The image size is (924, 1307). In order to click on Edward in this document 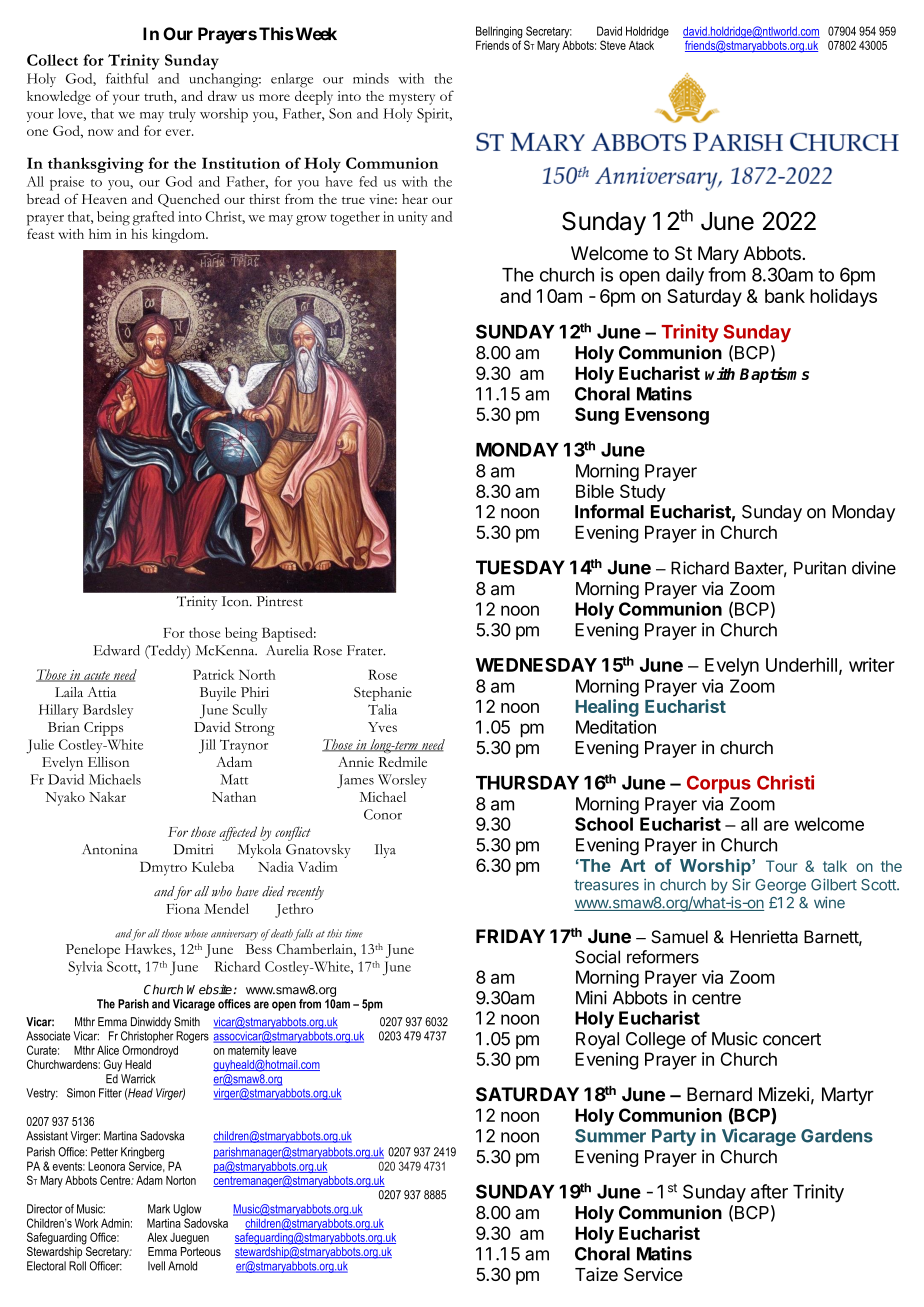, I will do `click(116, 650)`.
